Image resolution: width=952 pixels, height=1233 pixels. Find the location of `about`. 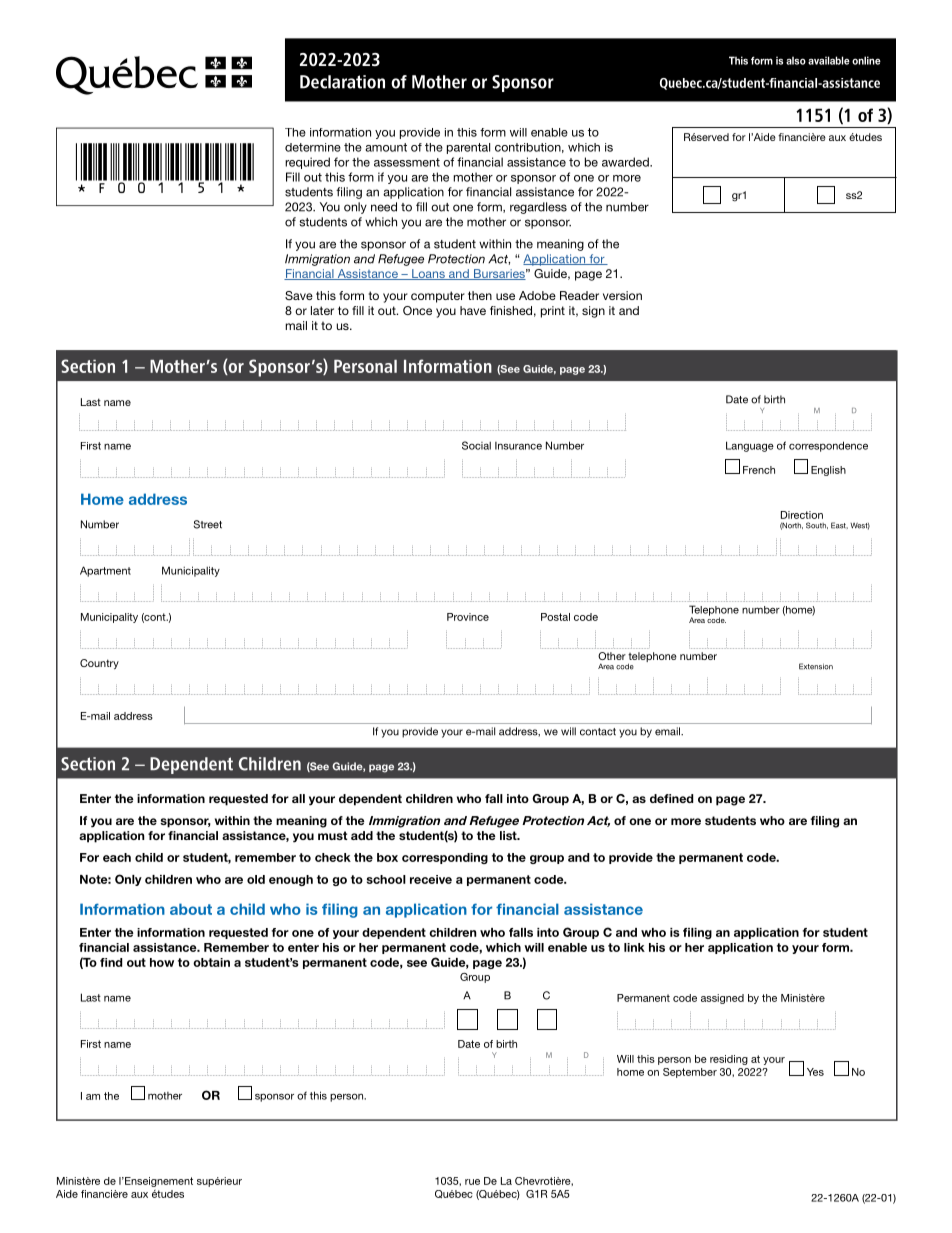

about is located at coordinates (191, 909).
